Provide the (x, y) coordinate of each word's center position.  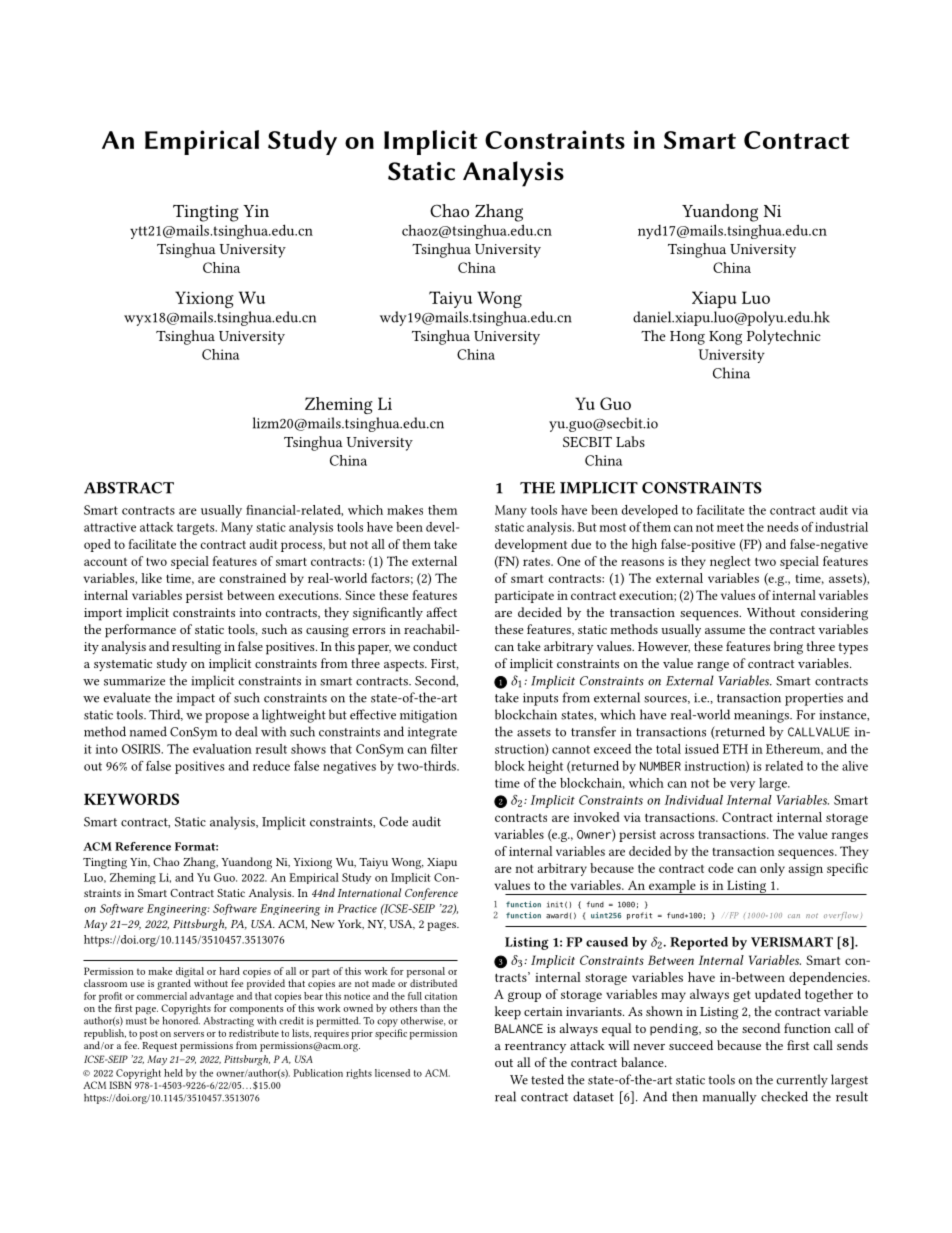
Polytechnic (784, 337)
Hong (687, 338)
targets (197, 529)
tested (547, 1079)
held (173, 1073)
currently (802, 1081)
